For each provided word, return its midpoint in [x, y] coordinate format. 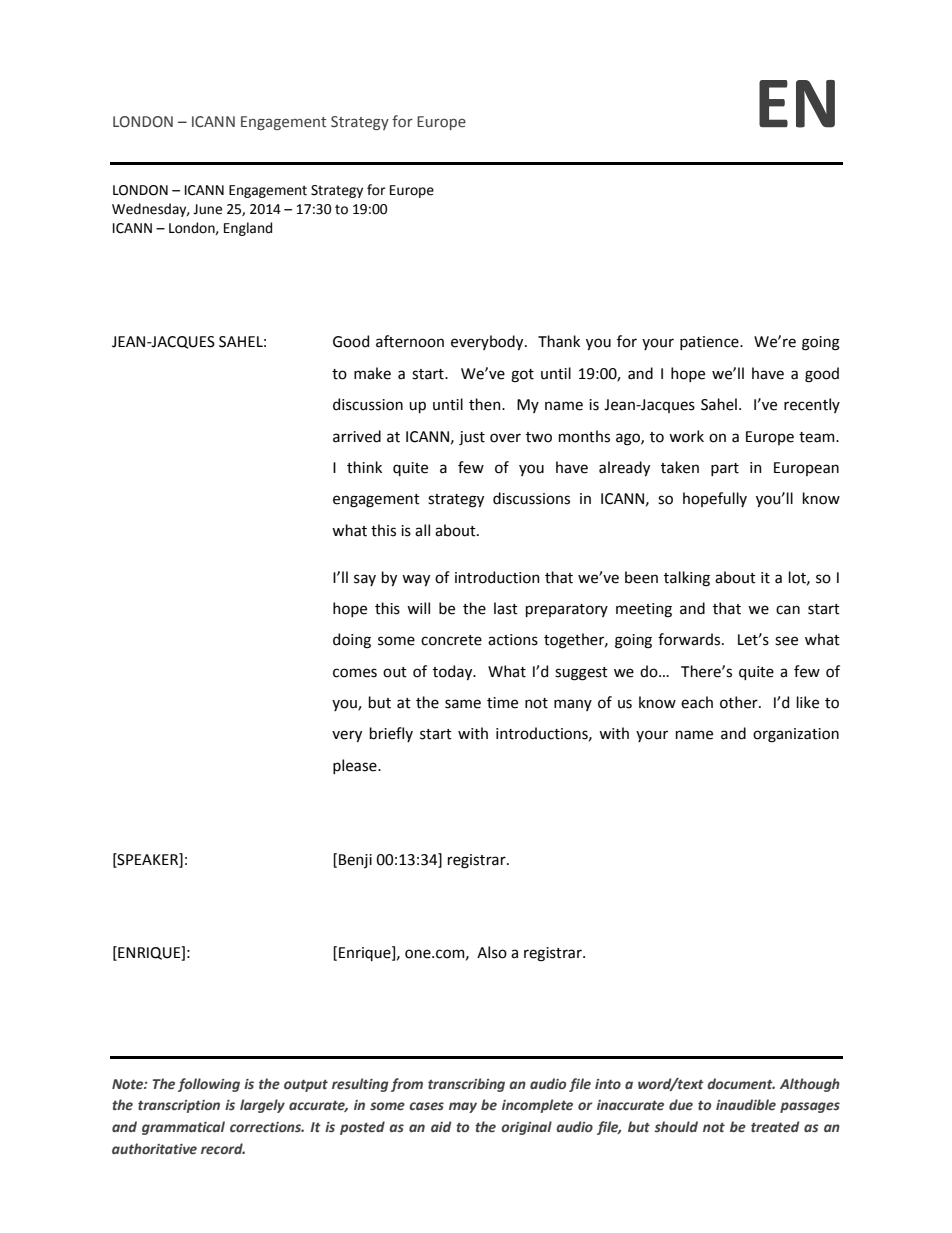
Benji [355, 861]
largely [262, 1106]
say [365, 580]
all [422, 530]
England [248, 229]
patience [710, 343]
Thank [559, 341]
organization [796, 735]
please [356, 766]
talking [687, 579]
